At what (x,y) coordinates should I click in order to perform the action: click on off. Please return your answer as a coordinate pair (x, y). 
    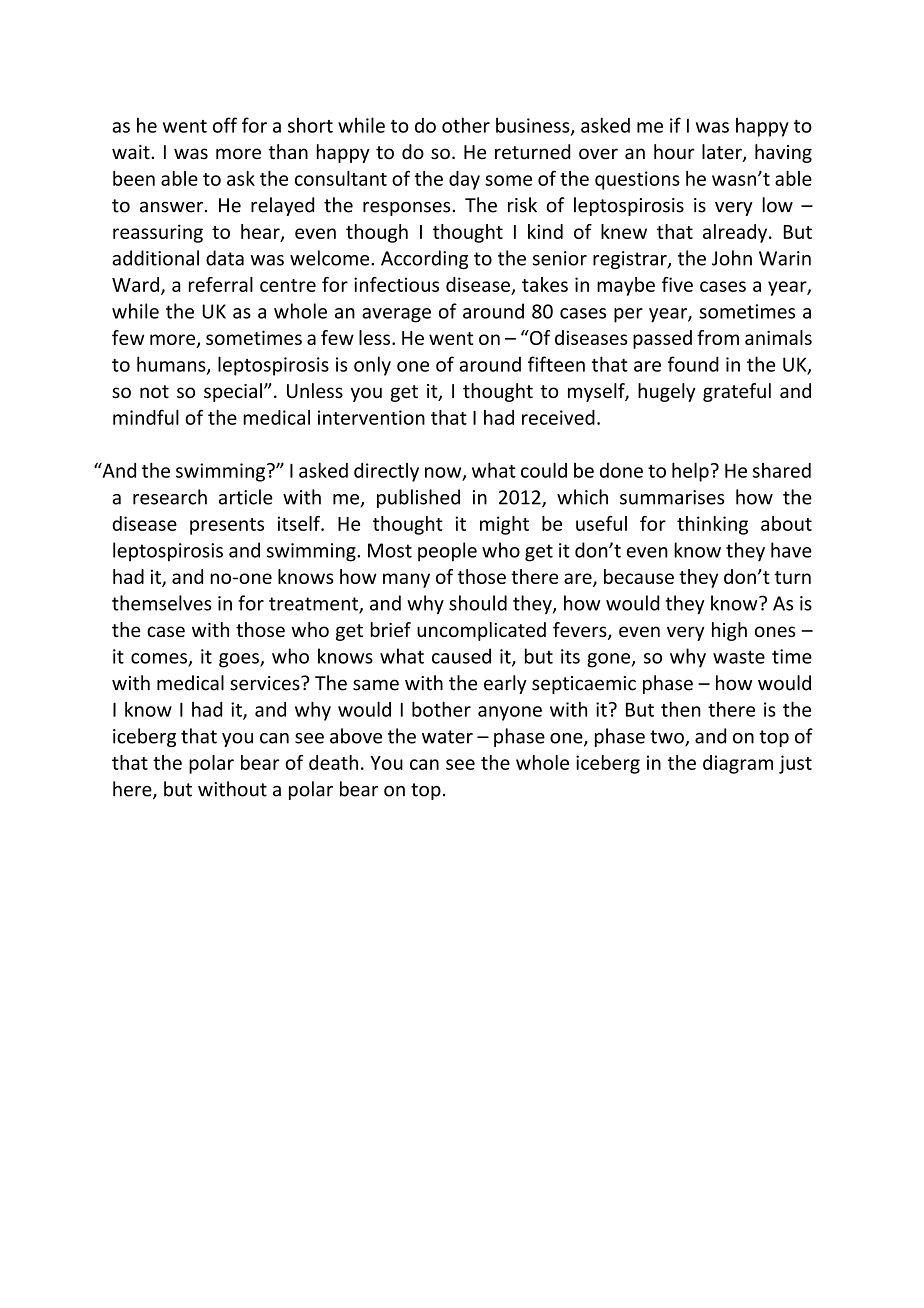
    Looking at the image, I should click on (225, 125).
